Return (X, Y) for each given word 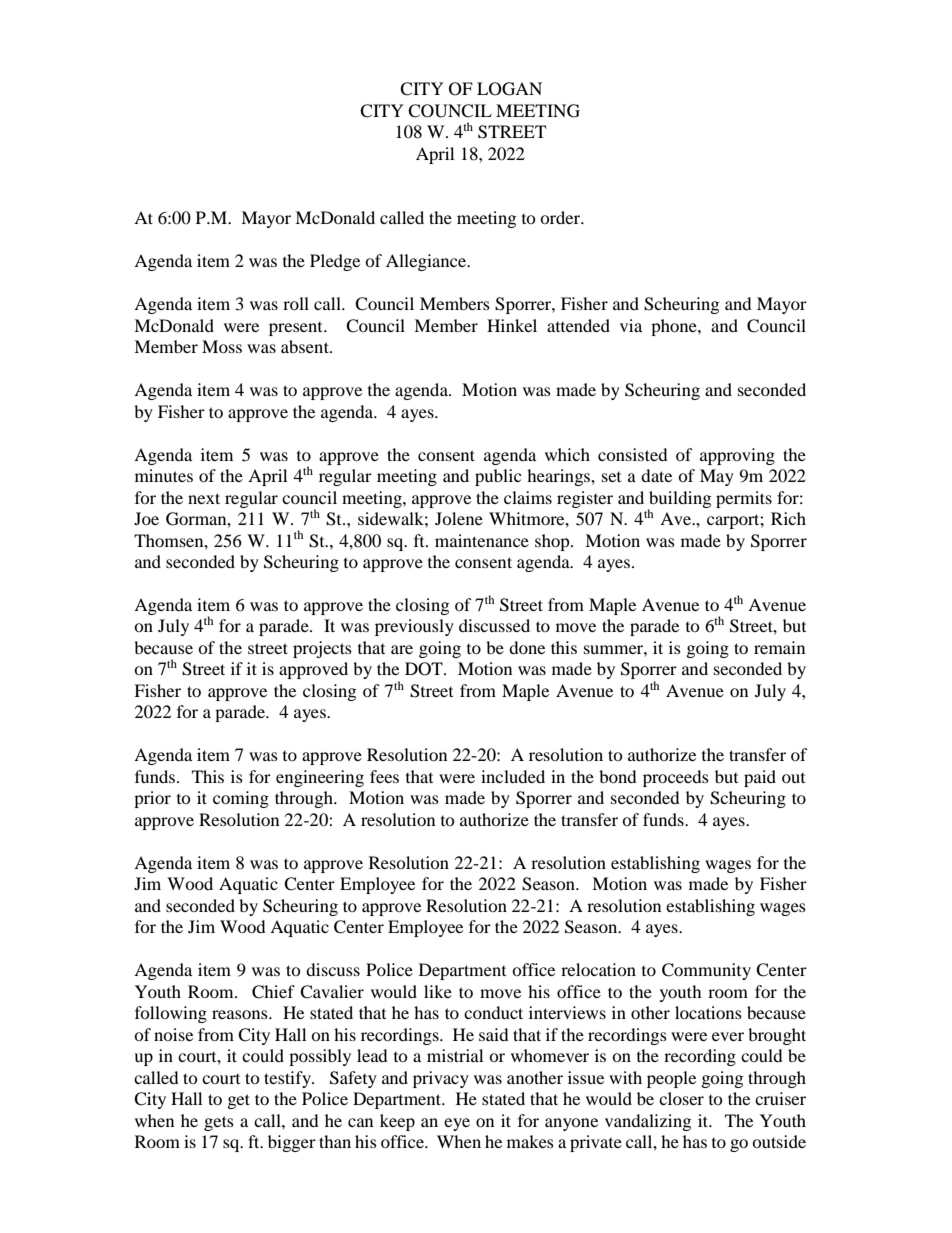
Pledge (335, 262)
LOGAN (509, 89)
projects (322, 649)
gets (219, 1123)
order (561, 217)
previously (414, 627)
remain (779, 647)
